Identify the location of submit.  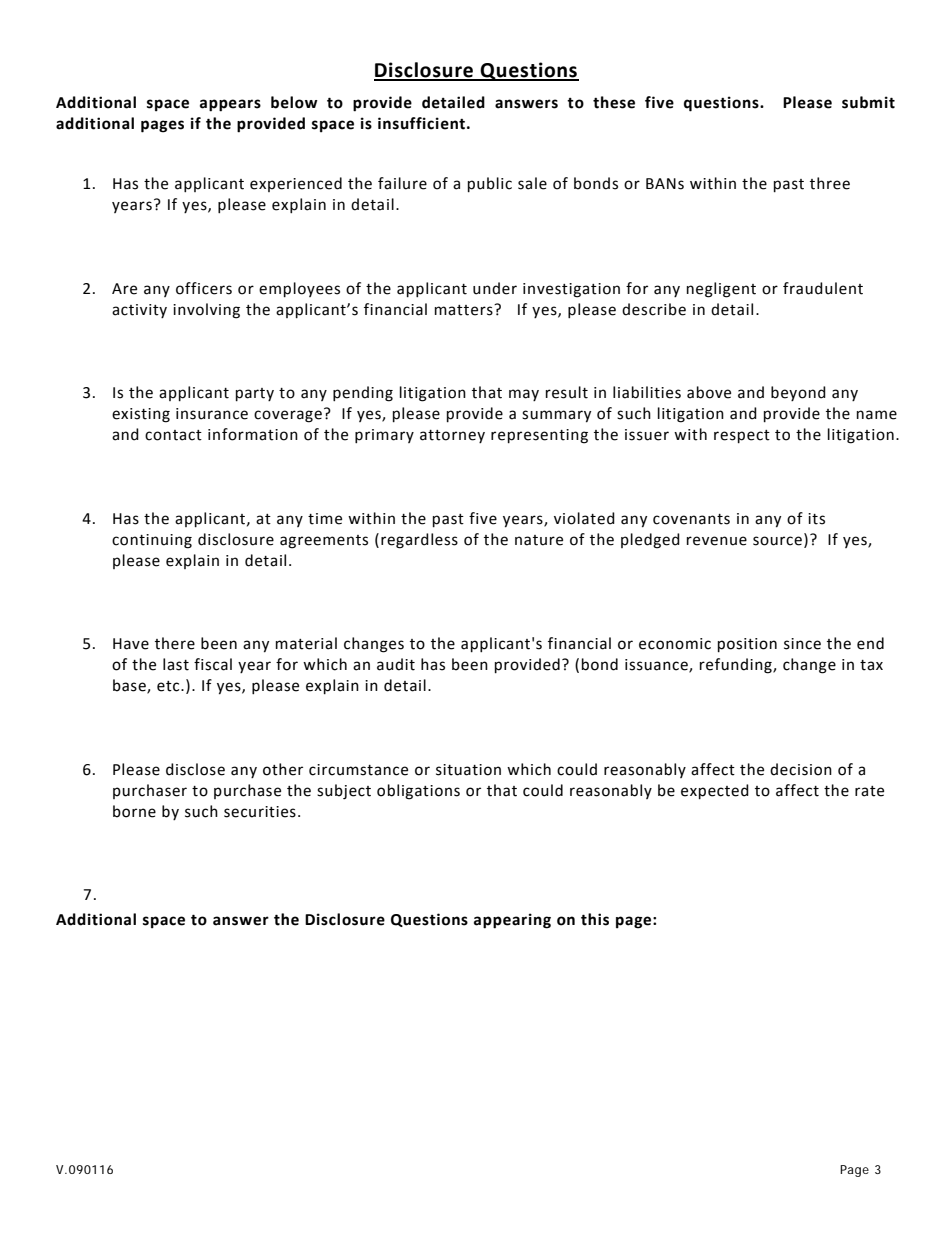
(868, 102).
